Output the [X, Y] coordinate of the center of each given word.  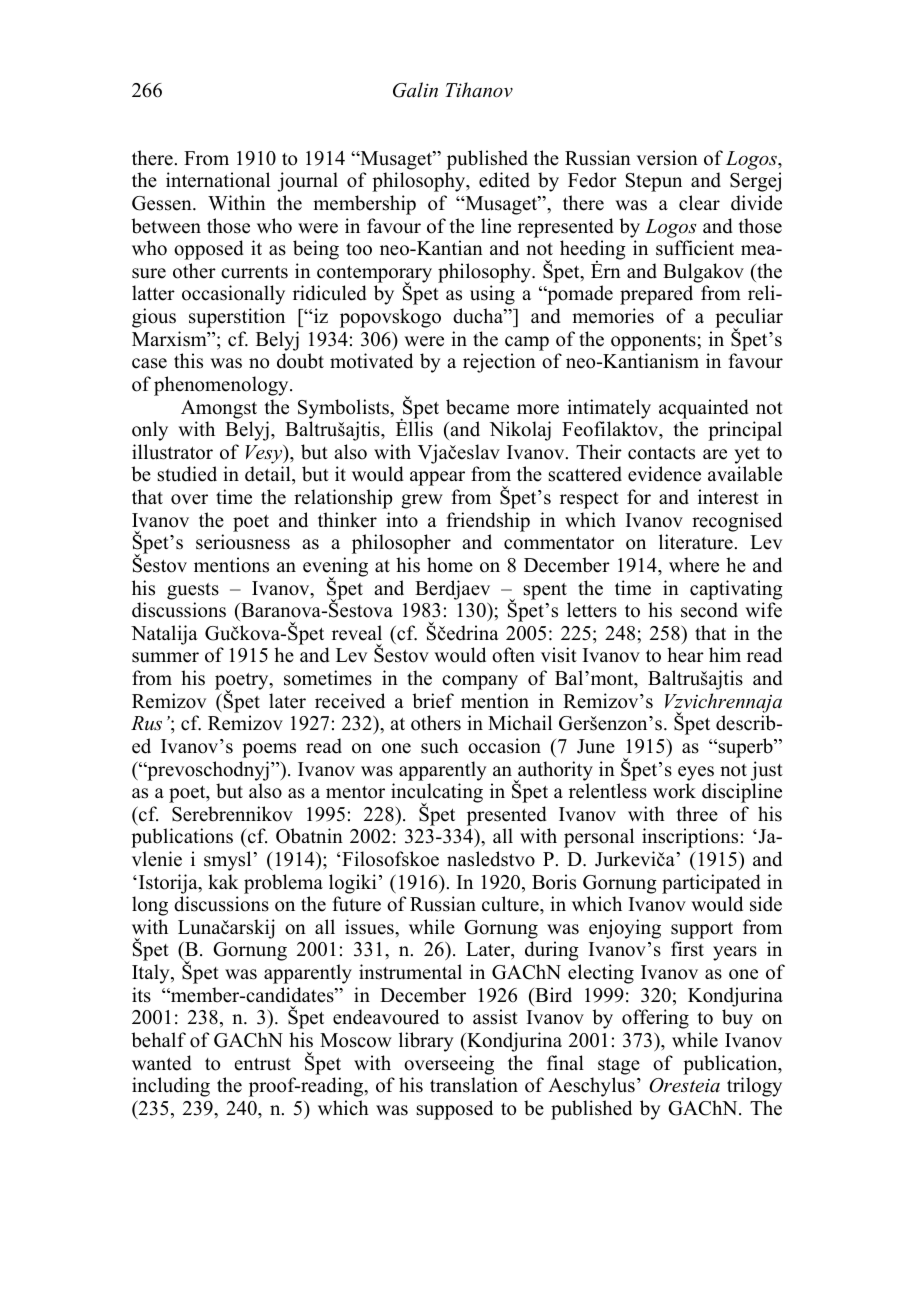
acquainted [704, 409]
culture [511, 904]
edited [504, 180]
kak [223, 881]
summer [165, 657]
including [171, 1087]
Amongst [219, 409]
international [218, 180]
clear [699, 203]
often [513, 655]
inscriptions [690, 838]
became [477, 407]
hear [685, 655]
